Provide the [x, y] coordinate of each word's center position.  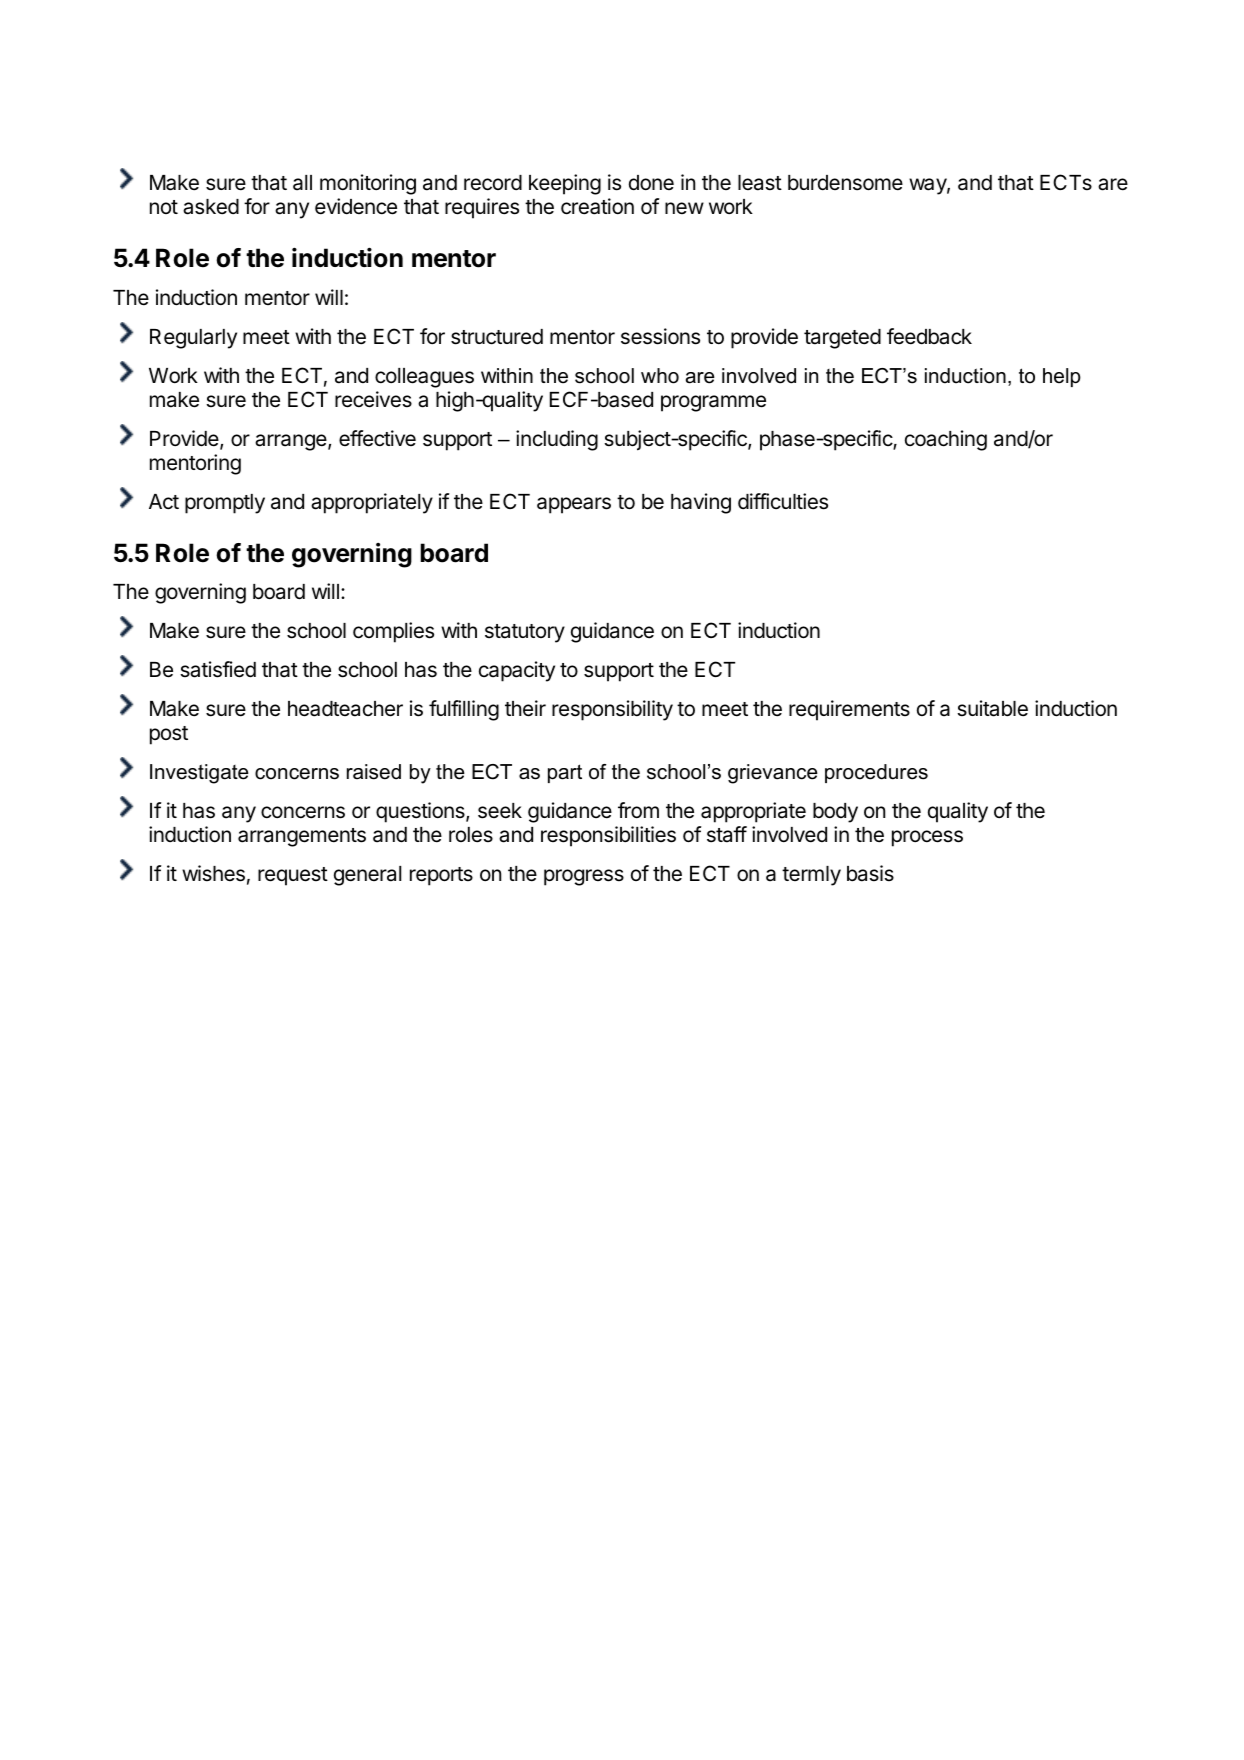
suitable [992, 708]
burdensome [845, 183]
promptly [225, 504]
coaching [946, 440]
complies [393, 632]
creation [597, 206]
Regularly [193, 339]
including [557, 440]
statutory [525, 633]
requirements [849, 710]
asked [211, 207]
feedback [929, 336]
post [169, 735]
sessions [660, 336]
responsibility [612, 710]
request [293, 876]
